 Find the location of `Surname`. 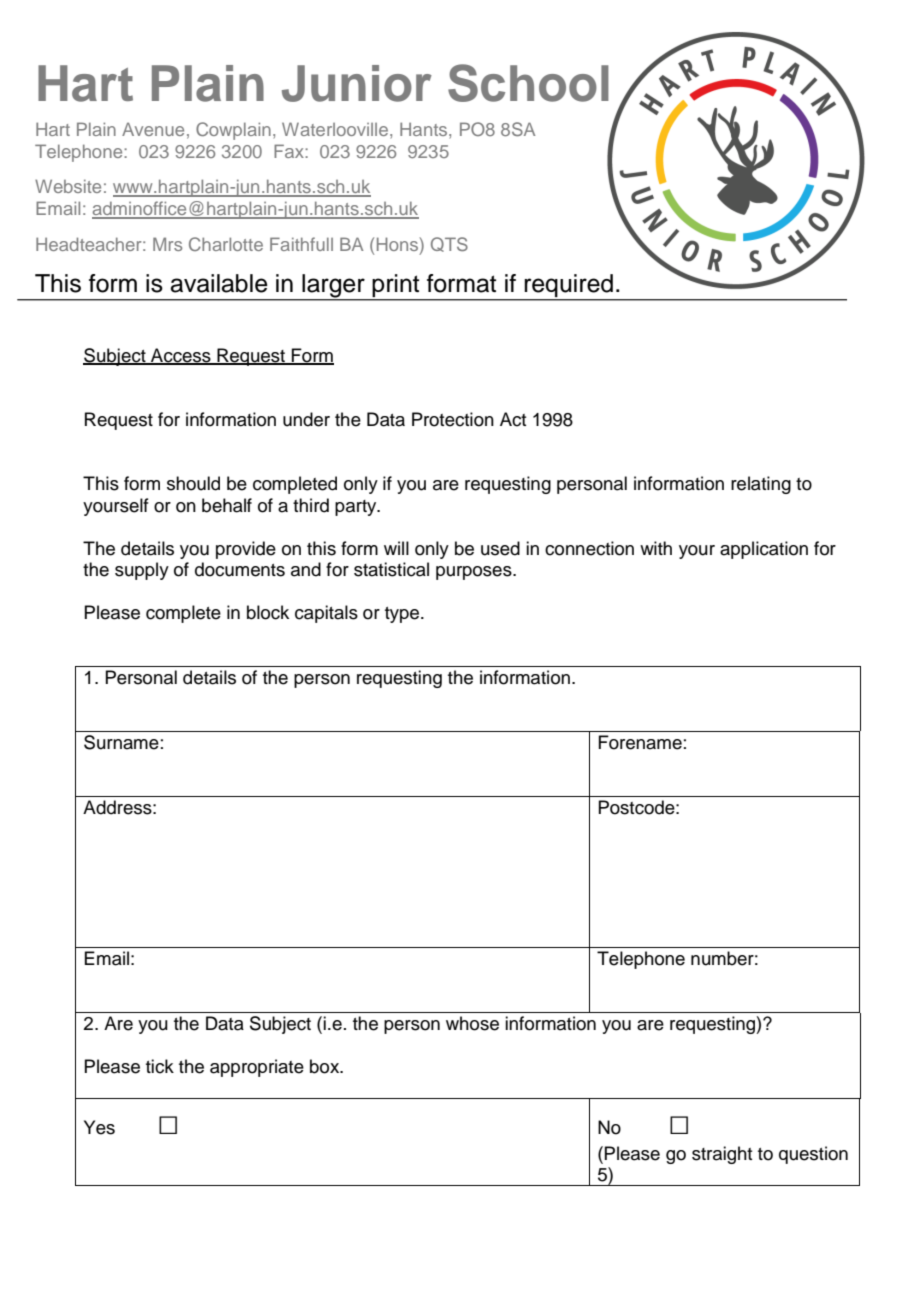

Surname is located at coordinates (121, 742).
